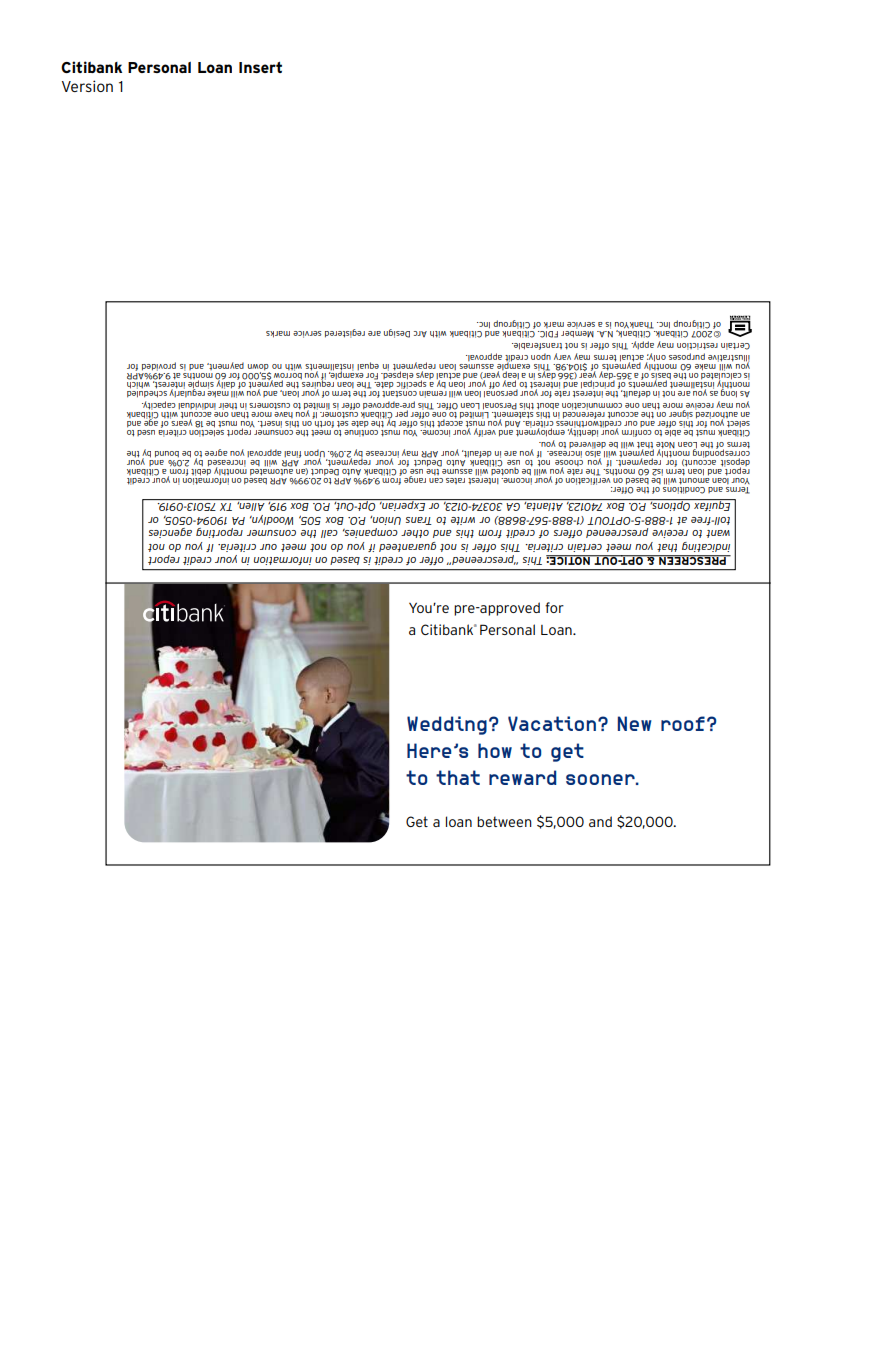 Image resolution: width=887 pixels, height=1372 pixels. What do you see at coordinates (635, 723) in the image?
I see `New` at bounding box center [635, 723].
